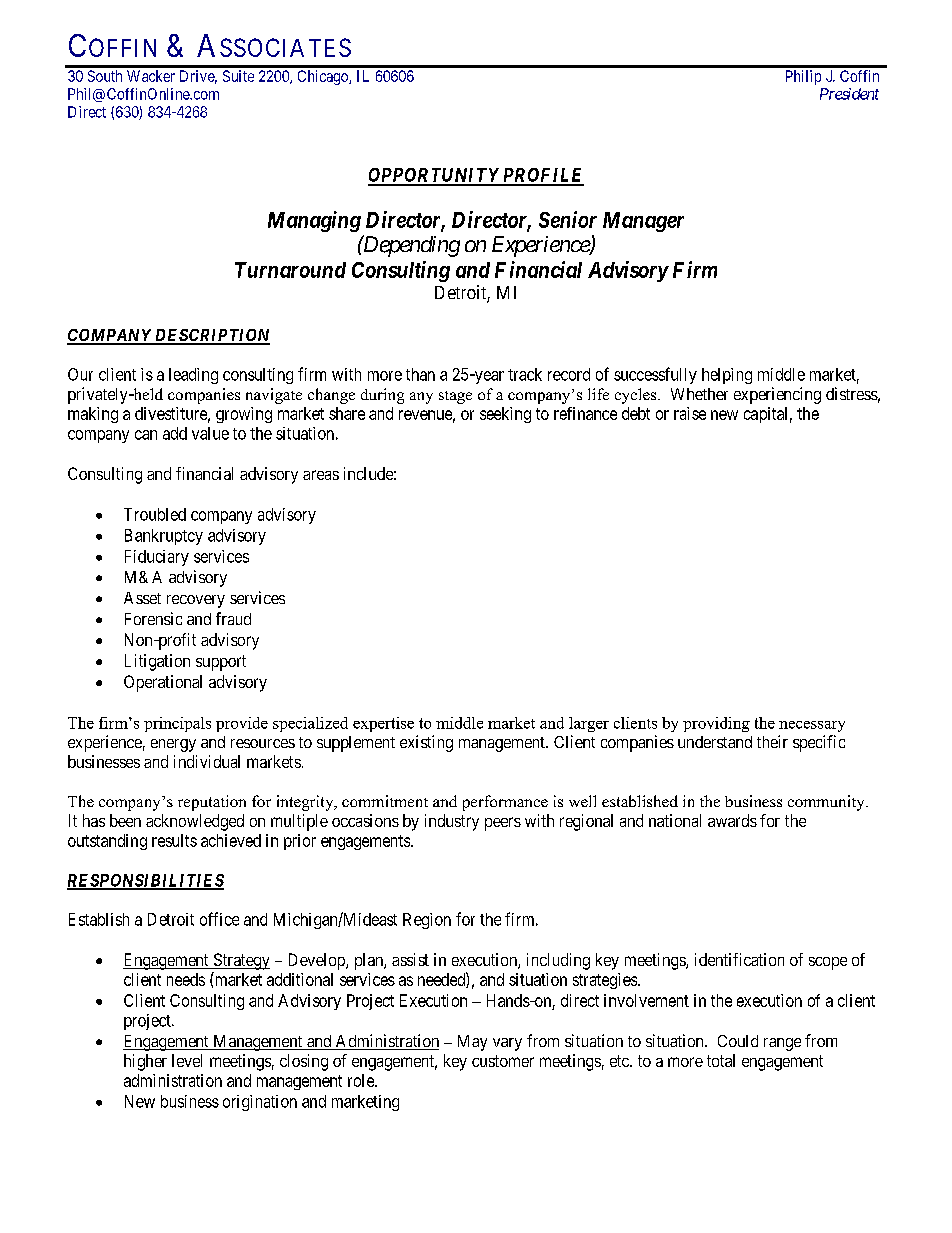 This page has width=952, height=1233. Describe the element at coordinates (383, 724) in the page. I see `expertise` at that location.
